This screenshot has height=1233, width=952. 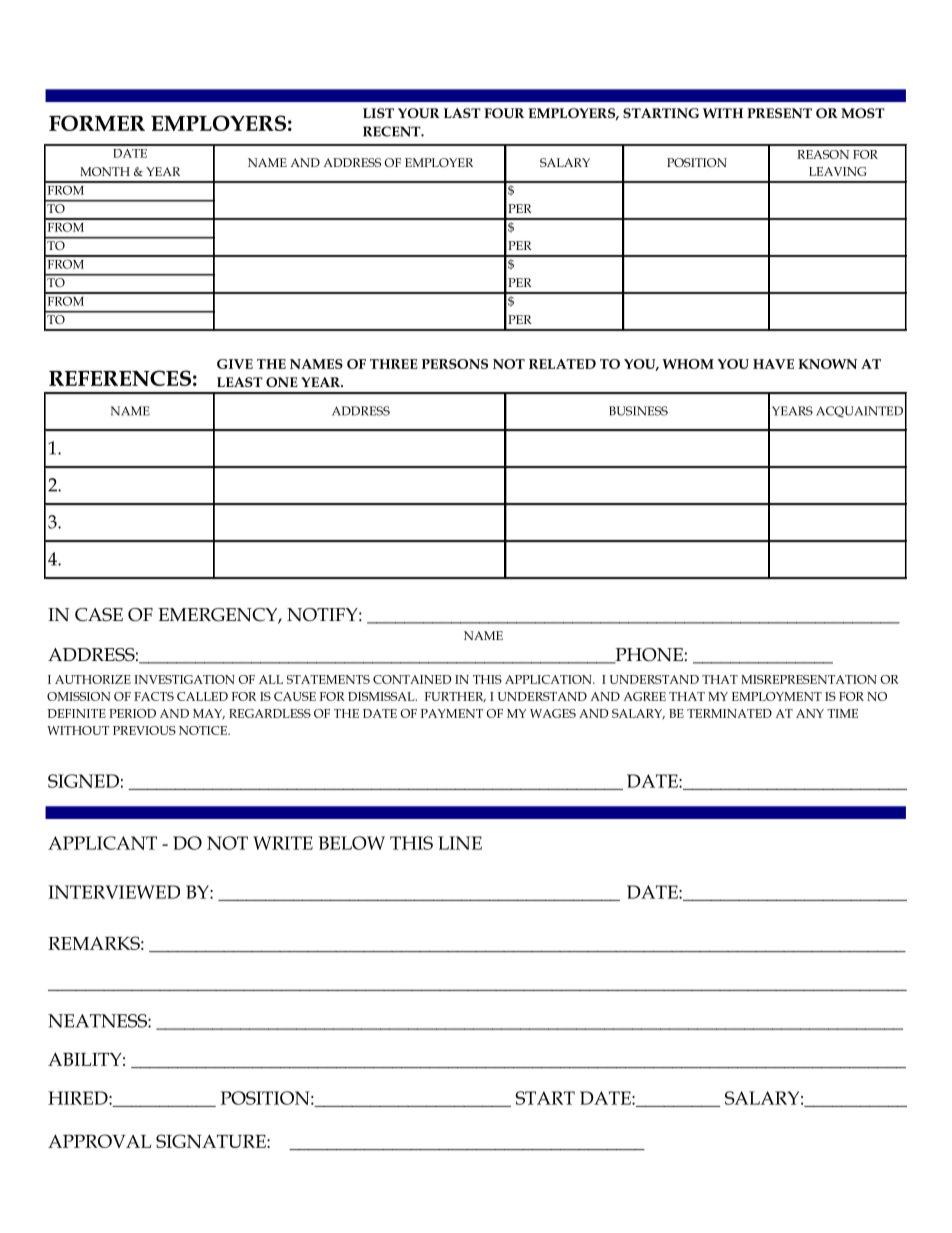 I want to click on PERSONS, so click(x=455, y=364).
